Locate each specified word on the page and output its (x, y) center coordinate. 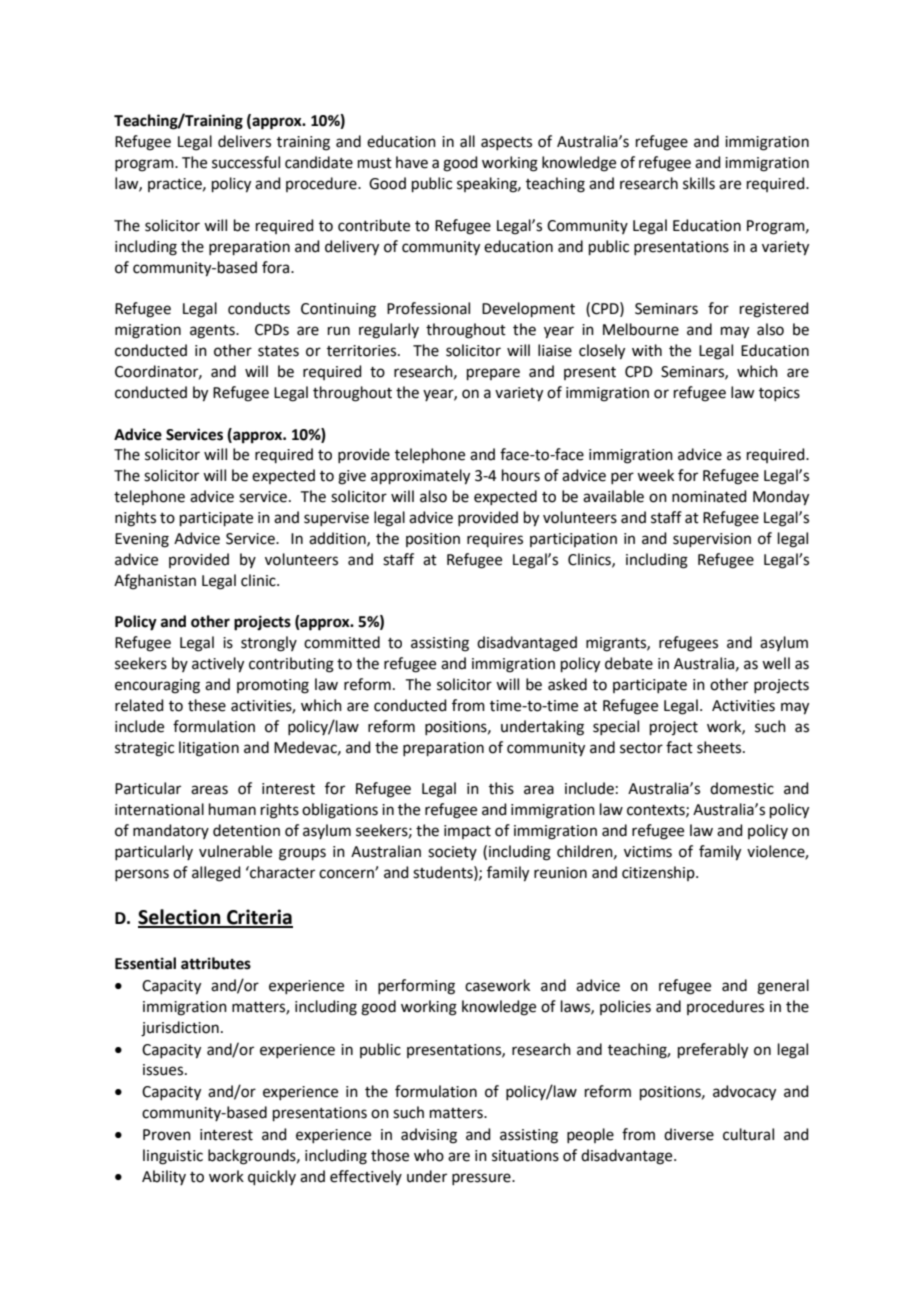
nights (135, 519)
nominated (709, 496)
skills (699, 183)
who (429, 1155)
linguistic (173, 1157)
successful (246, 162)
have (412, 162)
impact (467, 832)
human (232, 809)
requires (495, 540)
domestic (742, 788)
